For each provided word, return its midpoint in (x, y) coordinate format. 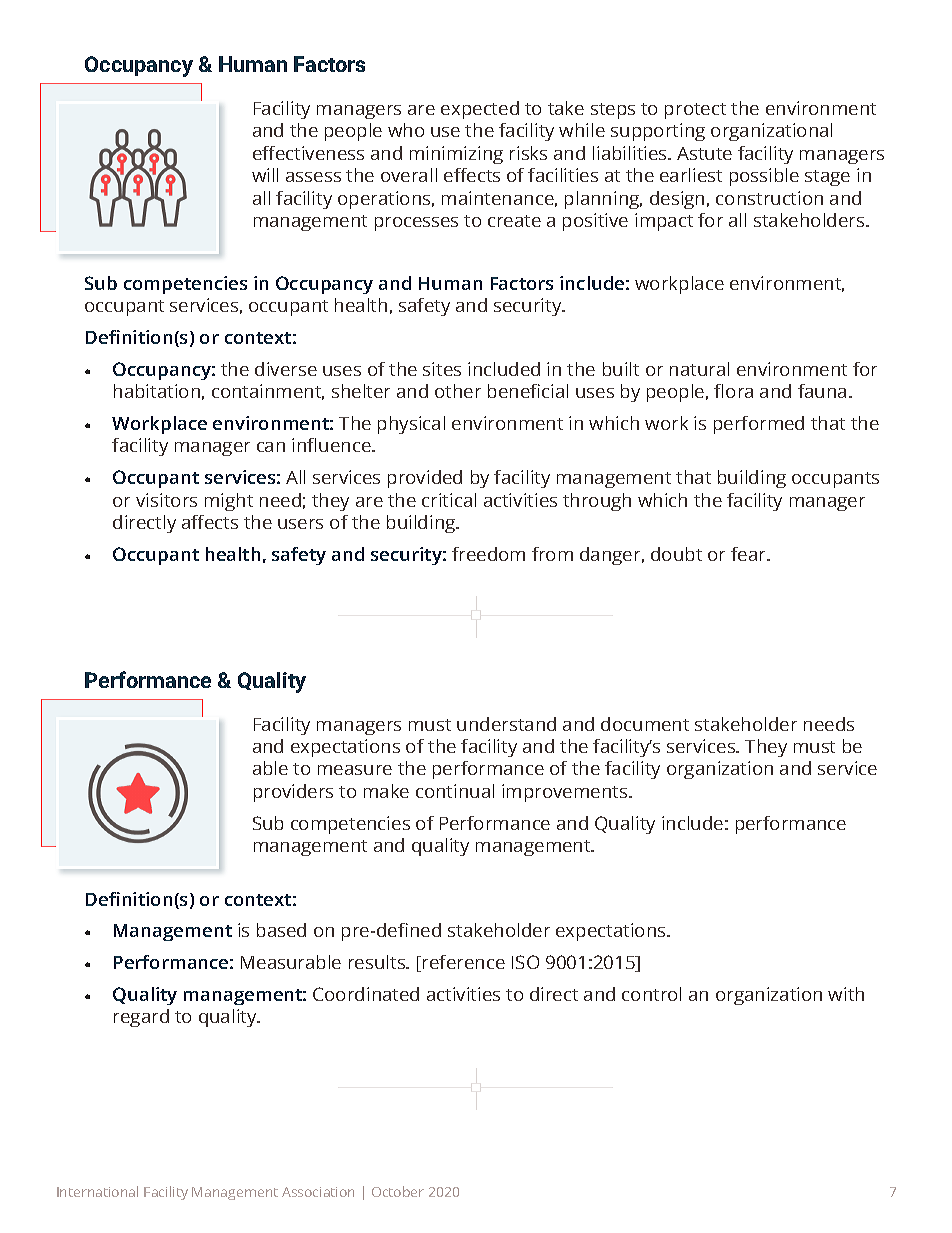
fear (749, 554)
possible (764, 177)
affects (210, 522)
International (97, 1191)
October (398, 1191)
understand (506, 724)
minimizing (456, 155)
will (265, 175)
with (846, 994)
